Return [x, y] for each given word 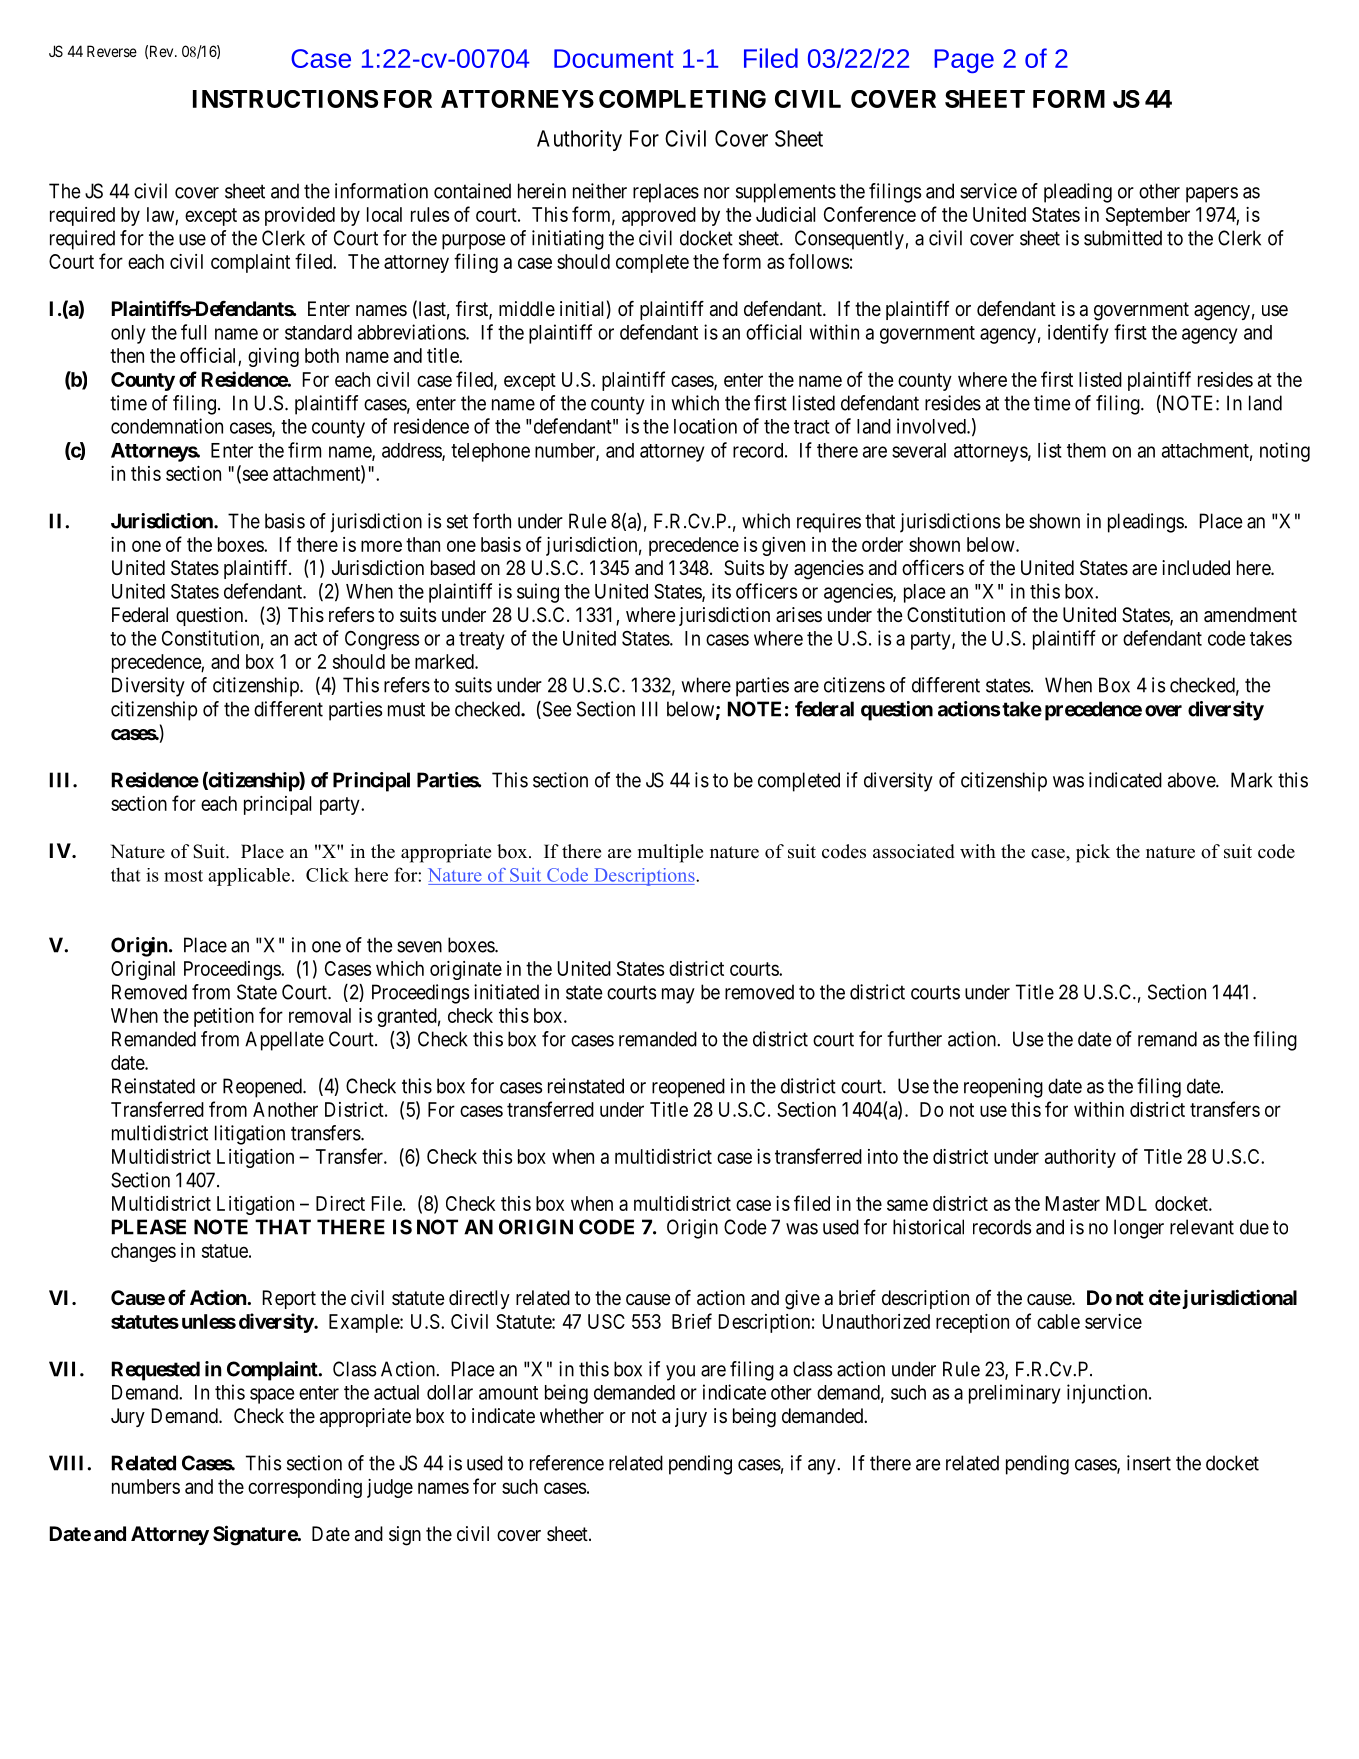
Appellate [284, 1041]
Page [964, 61]
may [678, 996]
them [1086, 450]
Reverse [112, 51]
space [272, 1396]
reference [567, 1463]
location [705, 426]
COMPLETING [682, 99]
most [183, 876]
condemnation [167, 426]
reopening [1003, 1088]
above [1192, 780]
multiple [670, 853]
